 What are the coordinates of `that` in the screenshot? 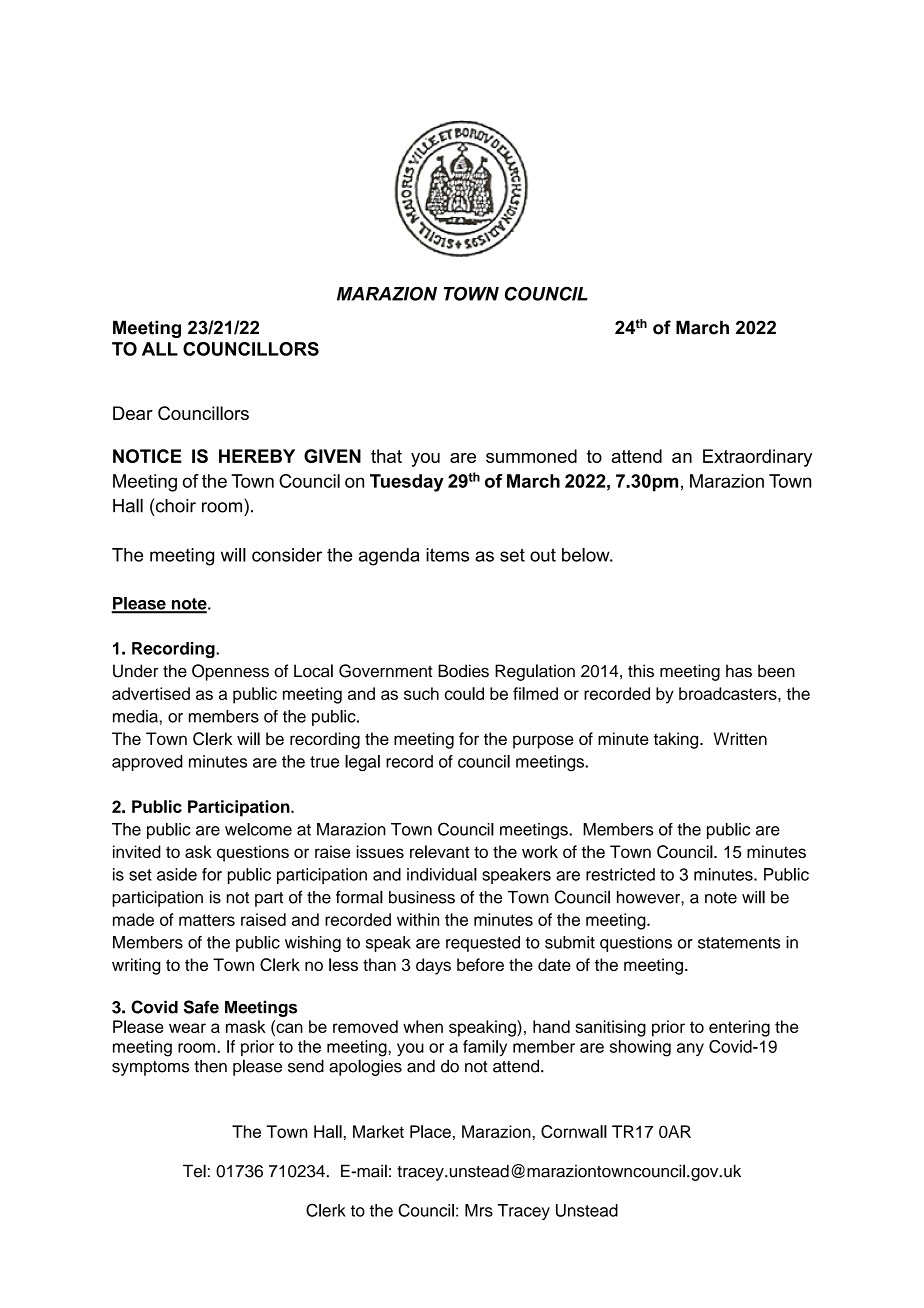 It's located at (386, 456).
